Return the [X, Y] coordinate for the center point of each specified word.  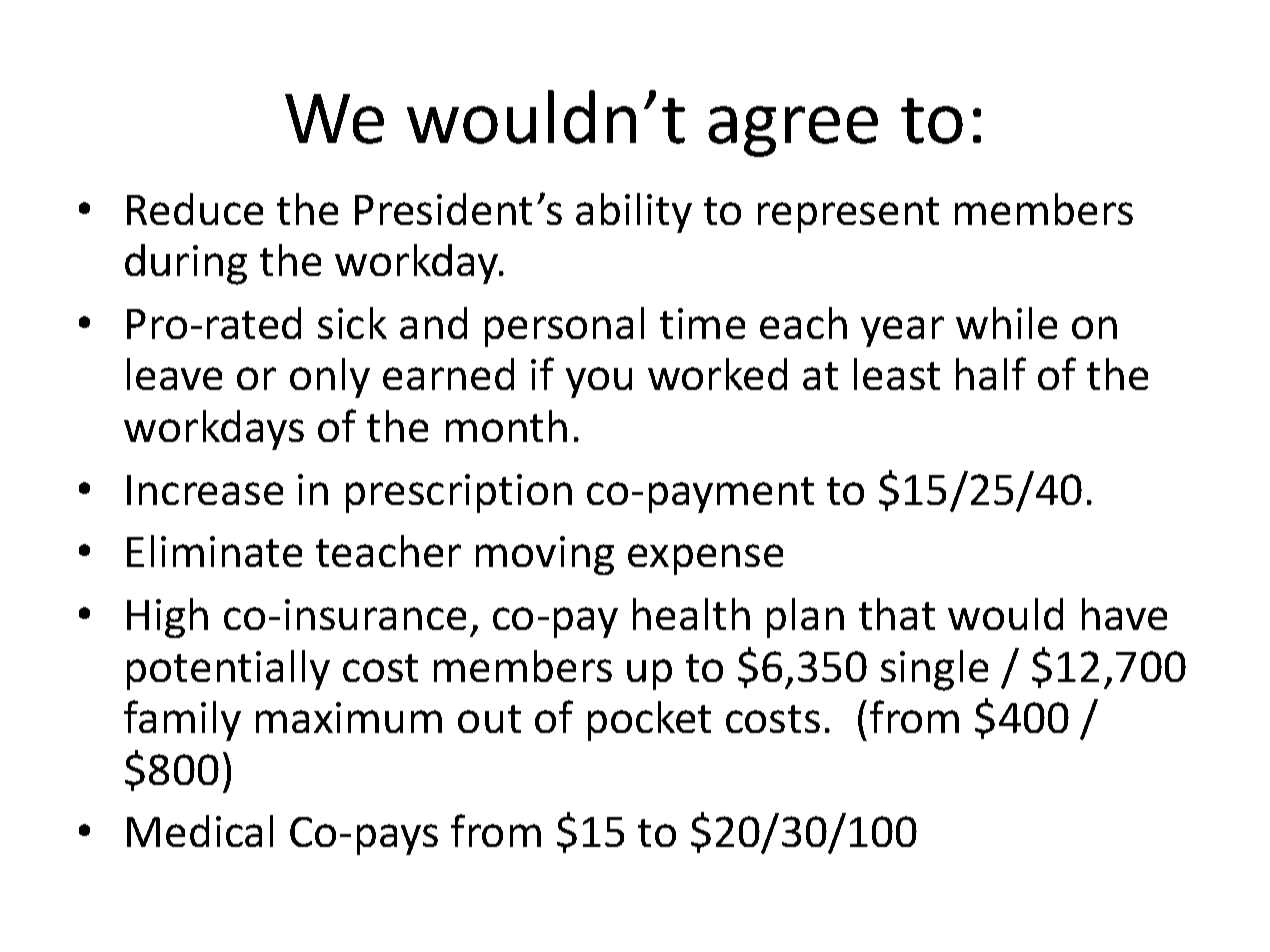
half [991, 373]
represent [848, 215]
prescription [459, 493]
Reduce [195, 209]
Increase [205, 490]
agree [793, 131]
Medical [200, 831]
